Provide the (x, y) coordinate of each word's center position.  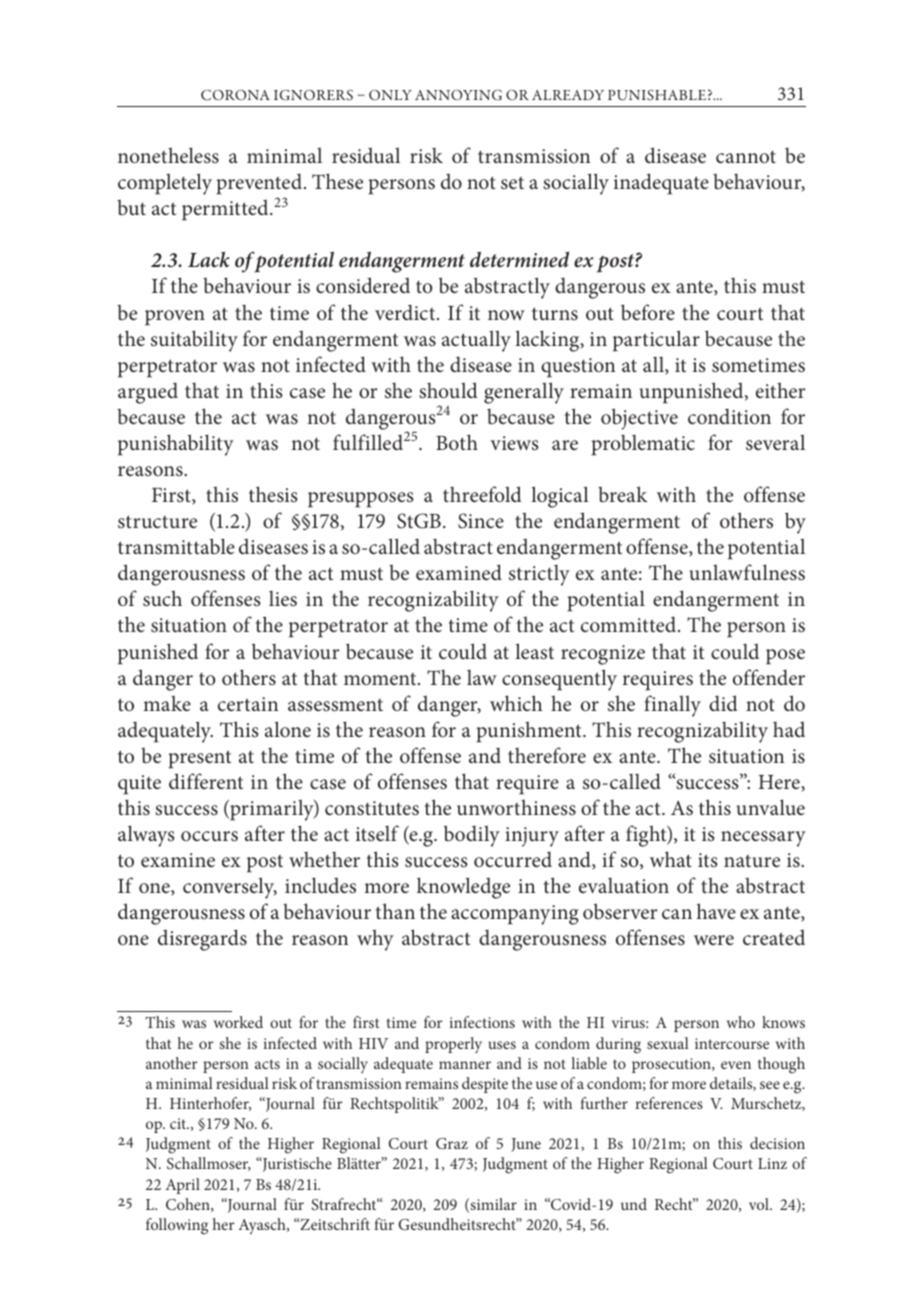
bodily (472, 836)
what (671, 859)
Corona (235, 95)
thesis (273, 494)
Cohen (189, 1205)
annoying (458, 95)
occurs (209, 836)
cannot (746, 157)
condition (729, 416)
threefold (482, 494)
